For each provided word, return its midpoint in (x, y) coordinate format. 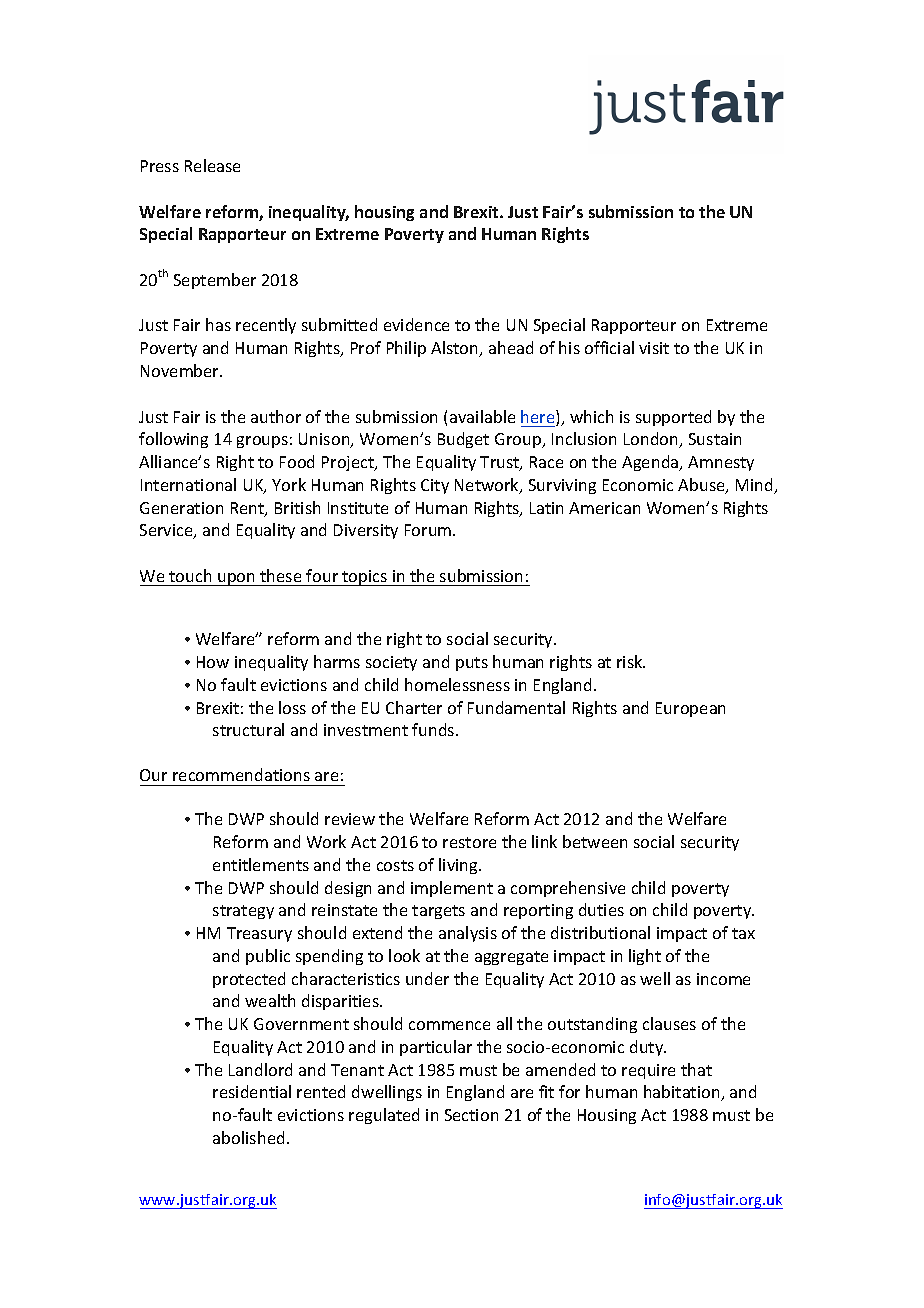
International (188, 484)
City (435, 486)
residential (252, 1091)
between (595, 841)
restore (469, 842)
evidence (416, 324)
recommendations (241, 774)
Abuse (702, 486)
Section (471, 1115)
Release (212, 165)
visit (654, 348)
